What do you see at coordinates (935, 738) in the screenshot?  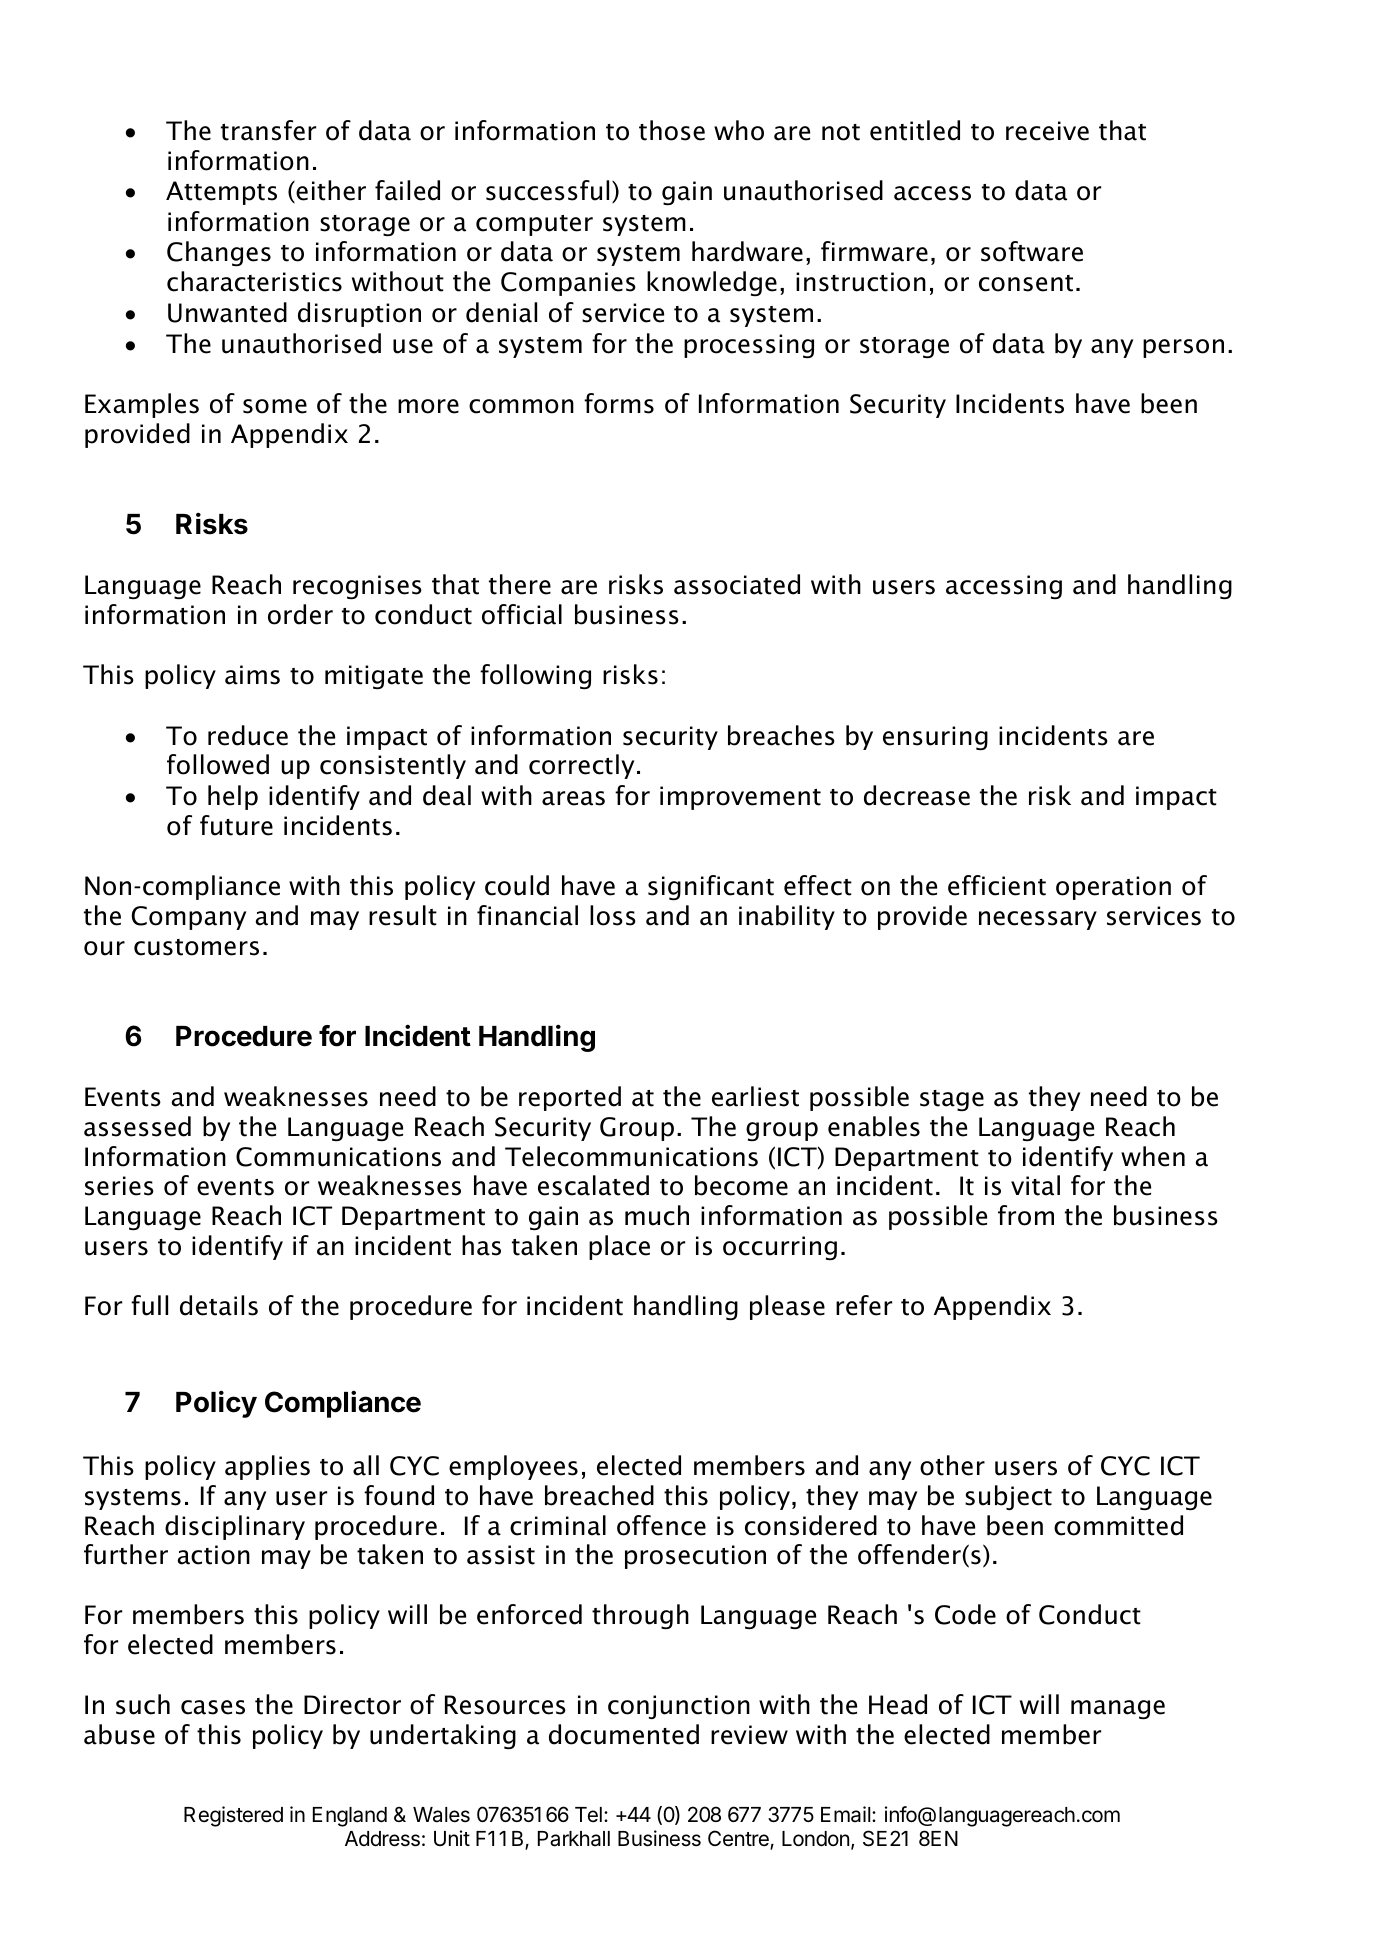 I see `ensuring` at bounding box center [935, 738].
